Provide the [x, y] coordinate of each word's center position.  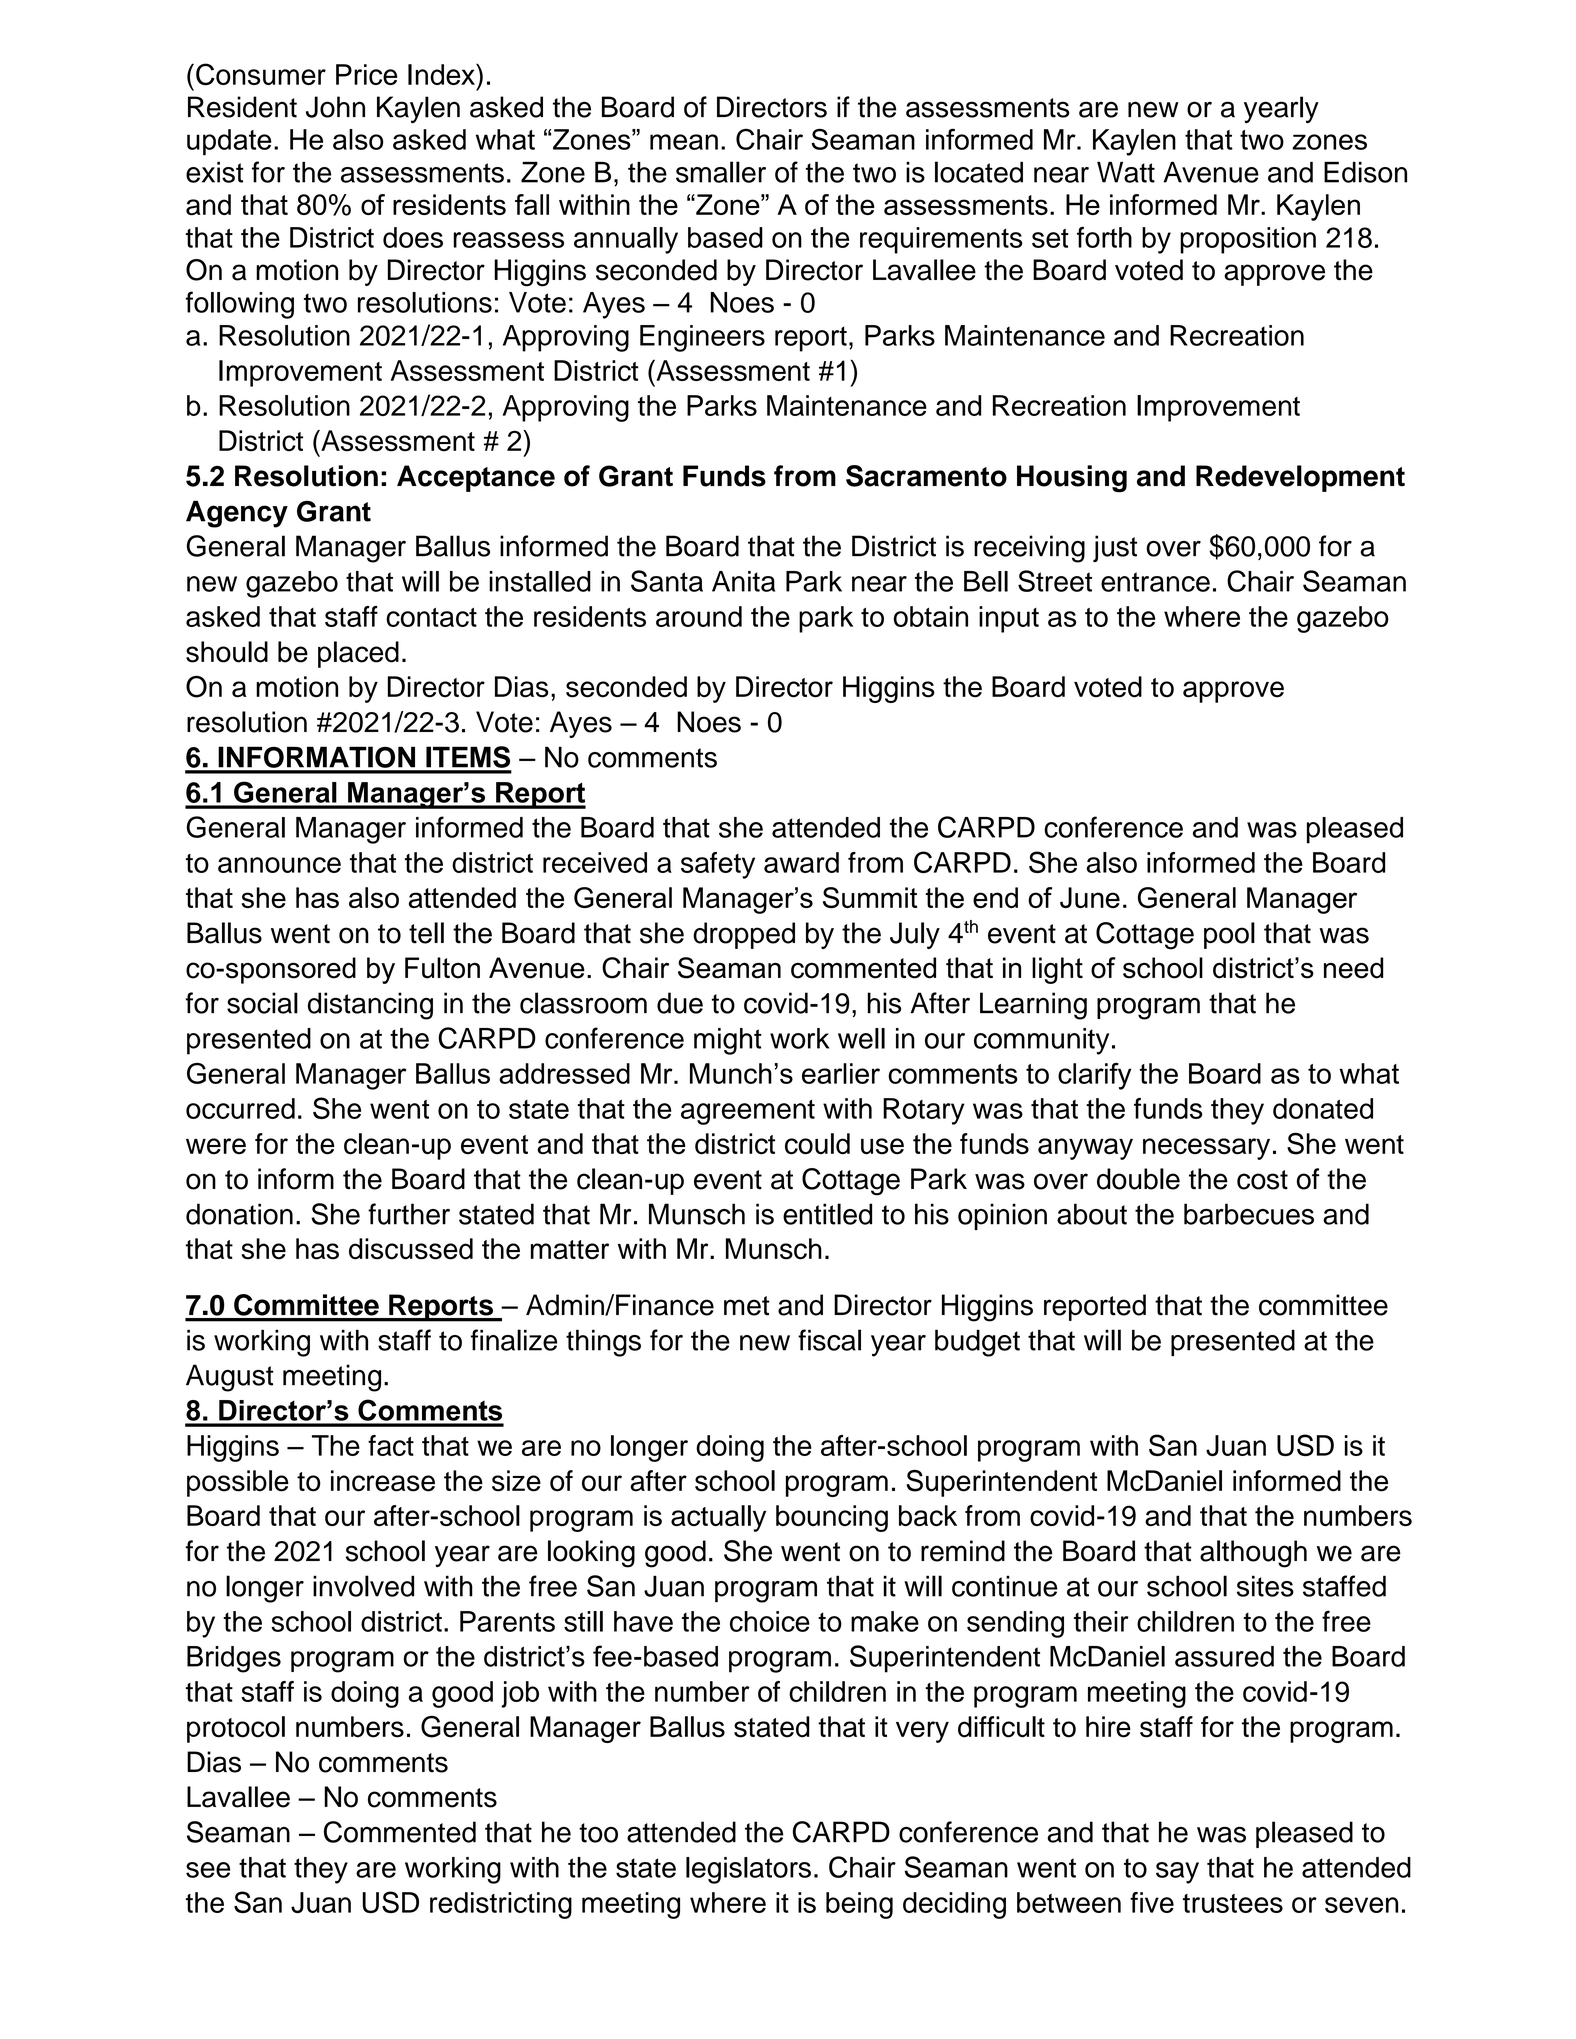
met [747, 1306]
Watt [1126, 172]
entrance [1155, 582]
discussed [411, 1249]
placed [358, 654]
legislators [748, 1870]
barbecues [1249, 1214]
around [699, 616]
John [335, 107]
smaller [721, 172]
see [208, 1870]
